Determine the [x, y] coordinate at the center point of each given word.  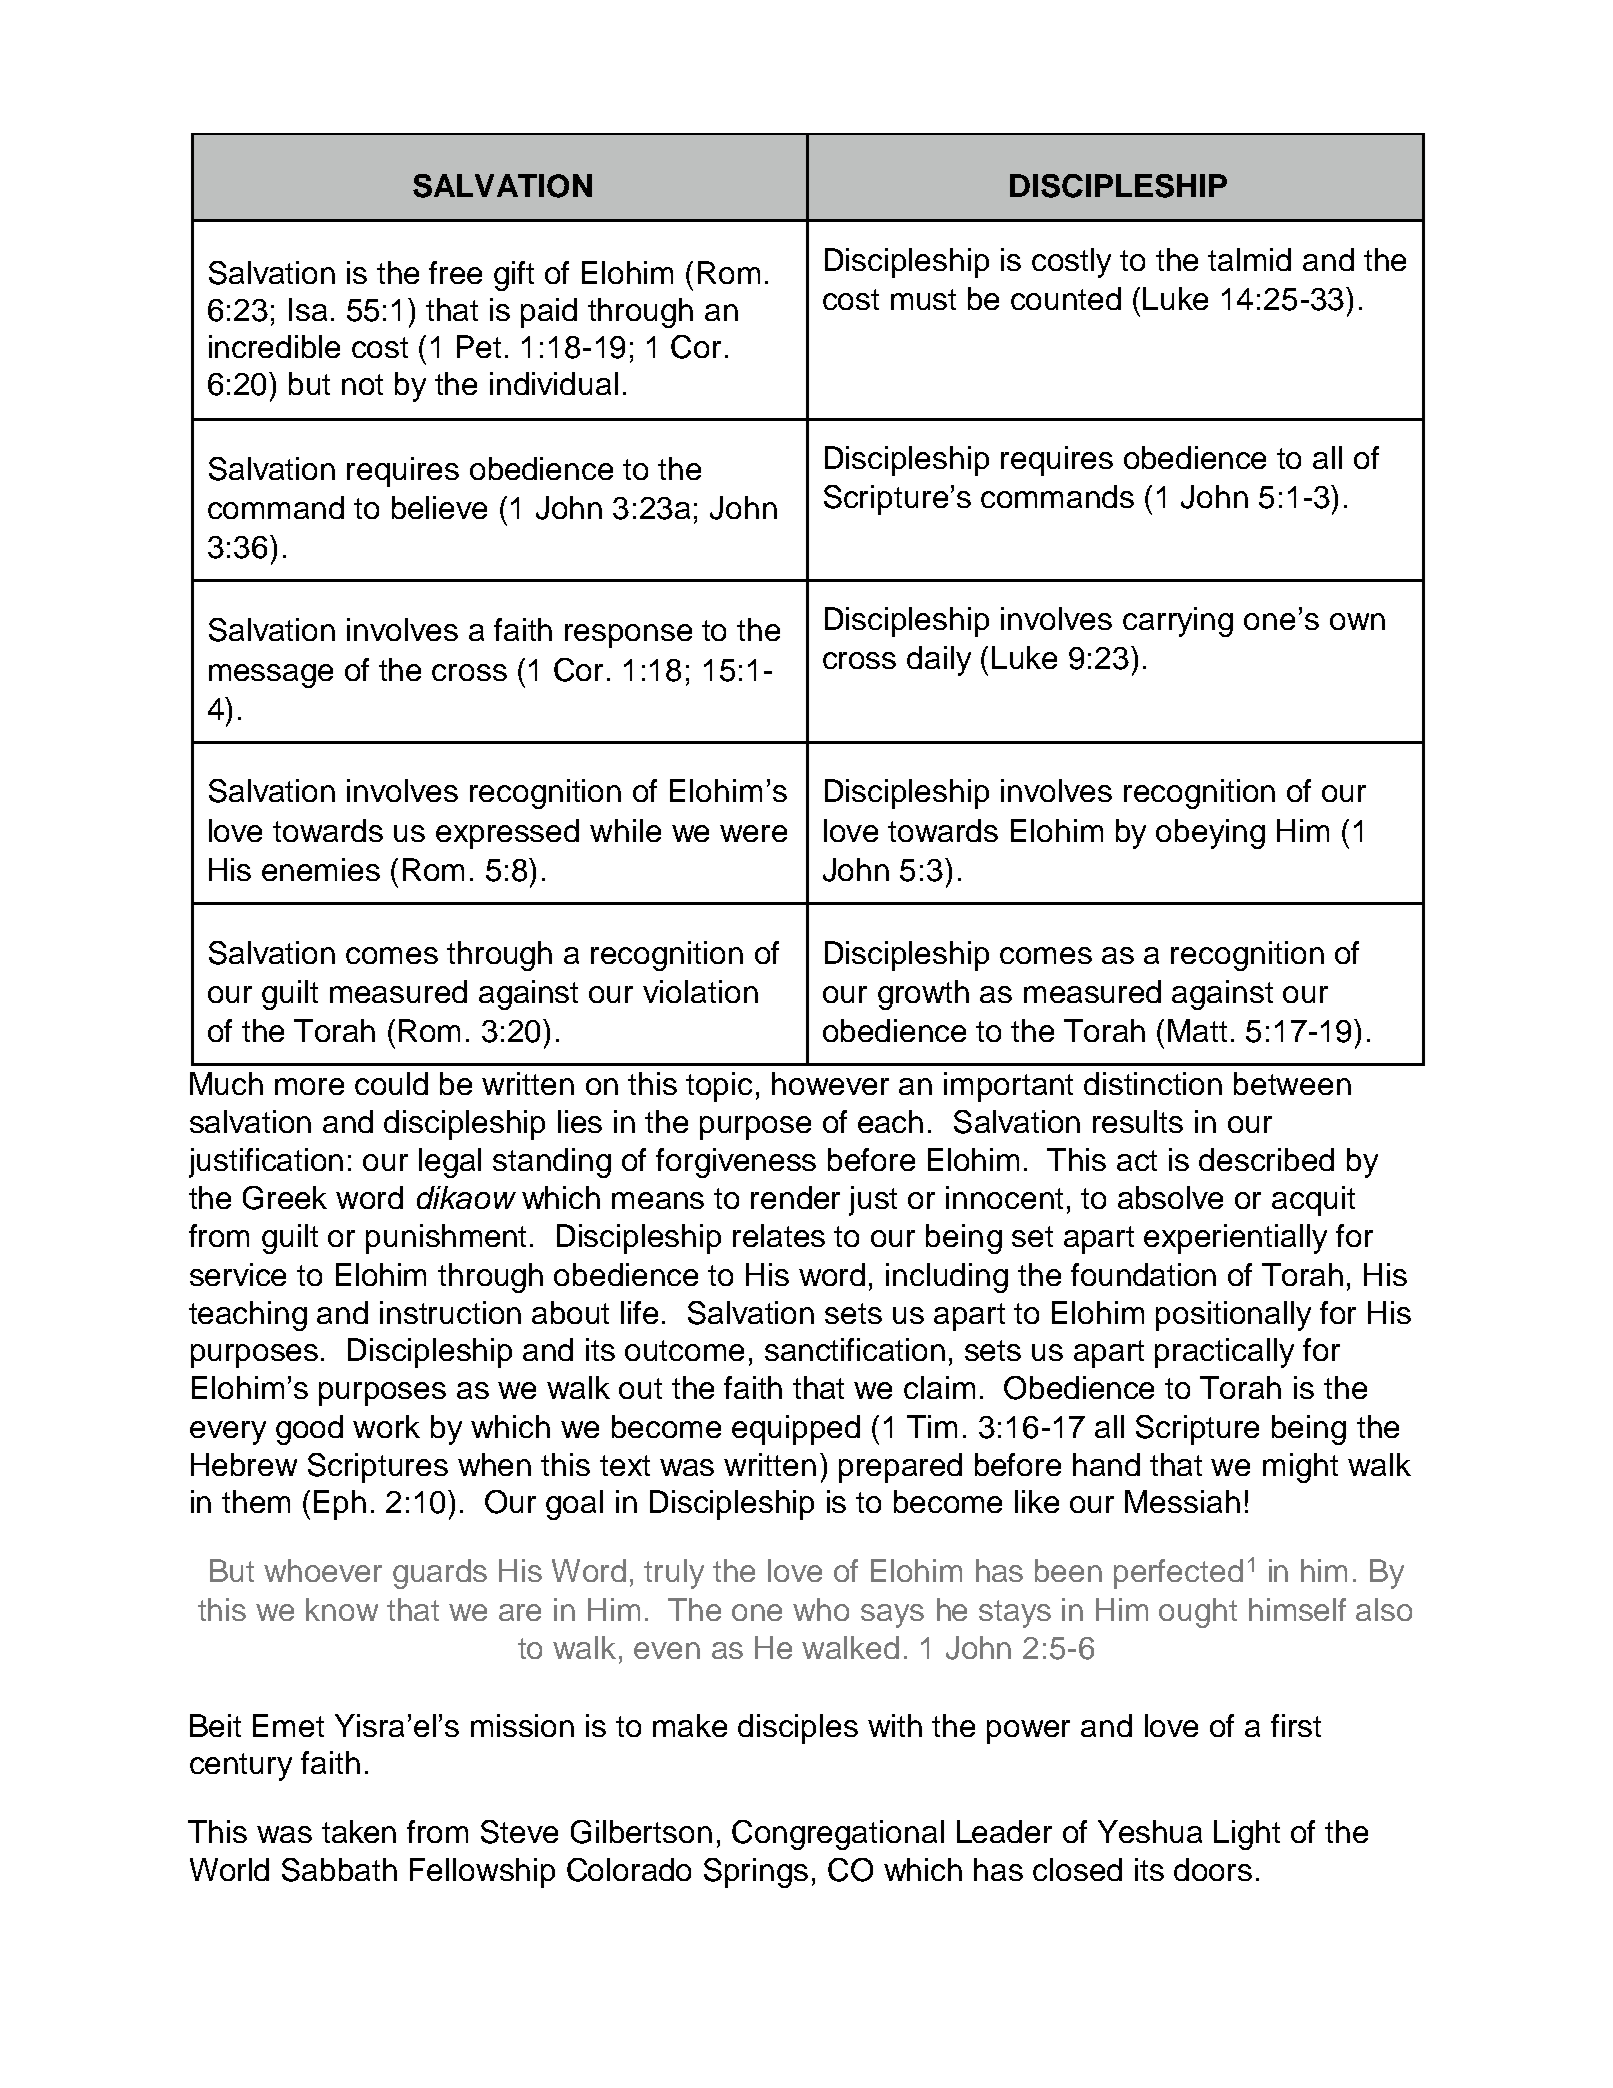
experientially [1235, 1239]
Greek [285, 1198]
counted [1066, 298]
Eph [340, 1505]
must [923, 299]
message [271, 676]
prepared [900, 1468]
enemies [321, 869]
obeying [1210, 834]
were [753, 833]
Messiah [1182, 1501]
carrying [1178, 622]
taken [359, 1831]
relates [779, 1235]
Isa [308, 309]
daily [939, 661]
